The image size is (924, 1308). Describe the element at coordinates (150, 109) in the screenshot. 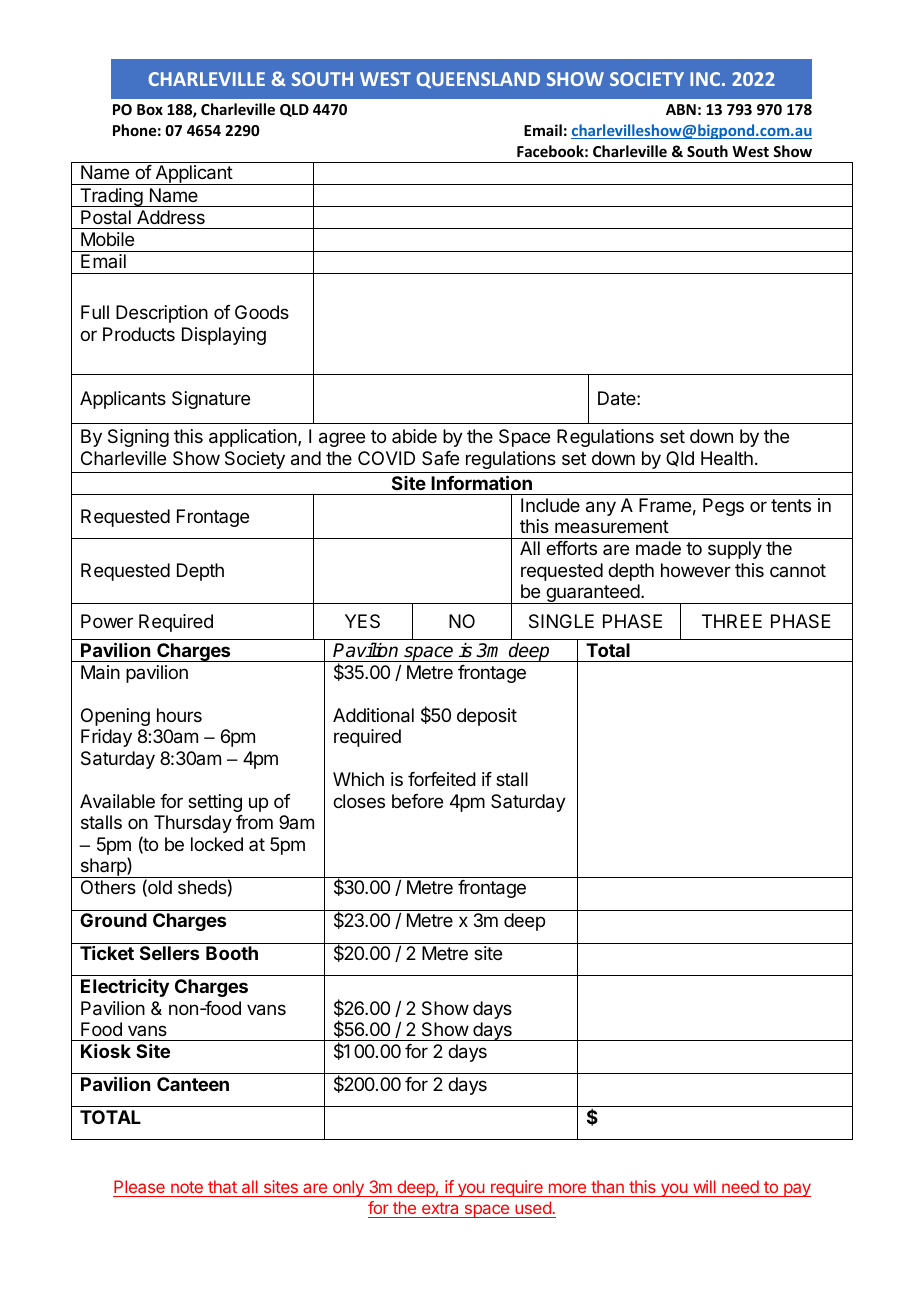

I see `Box` at that location.
